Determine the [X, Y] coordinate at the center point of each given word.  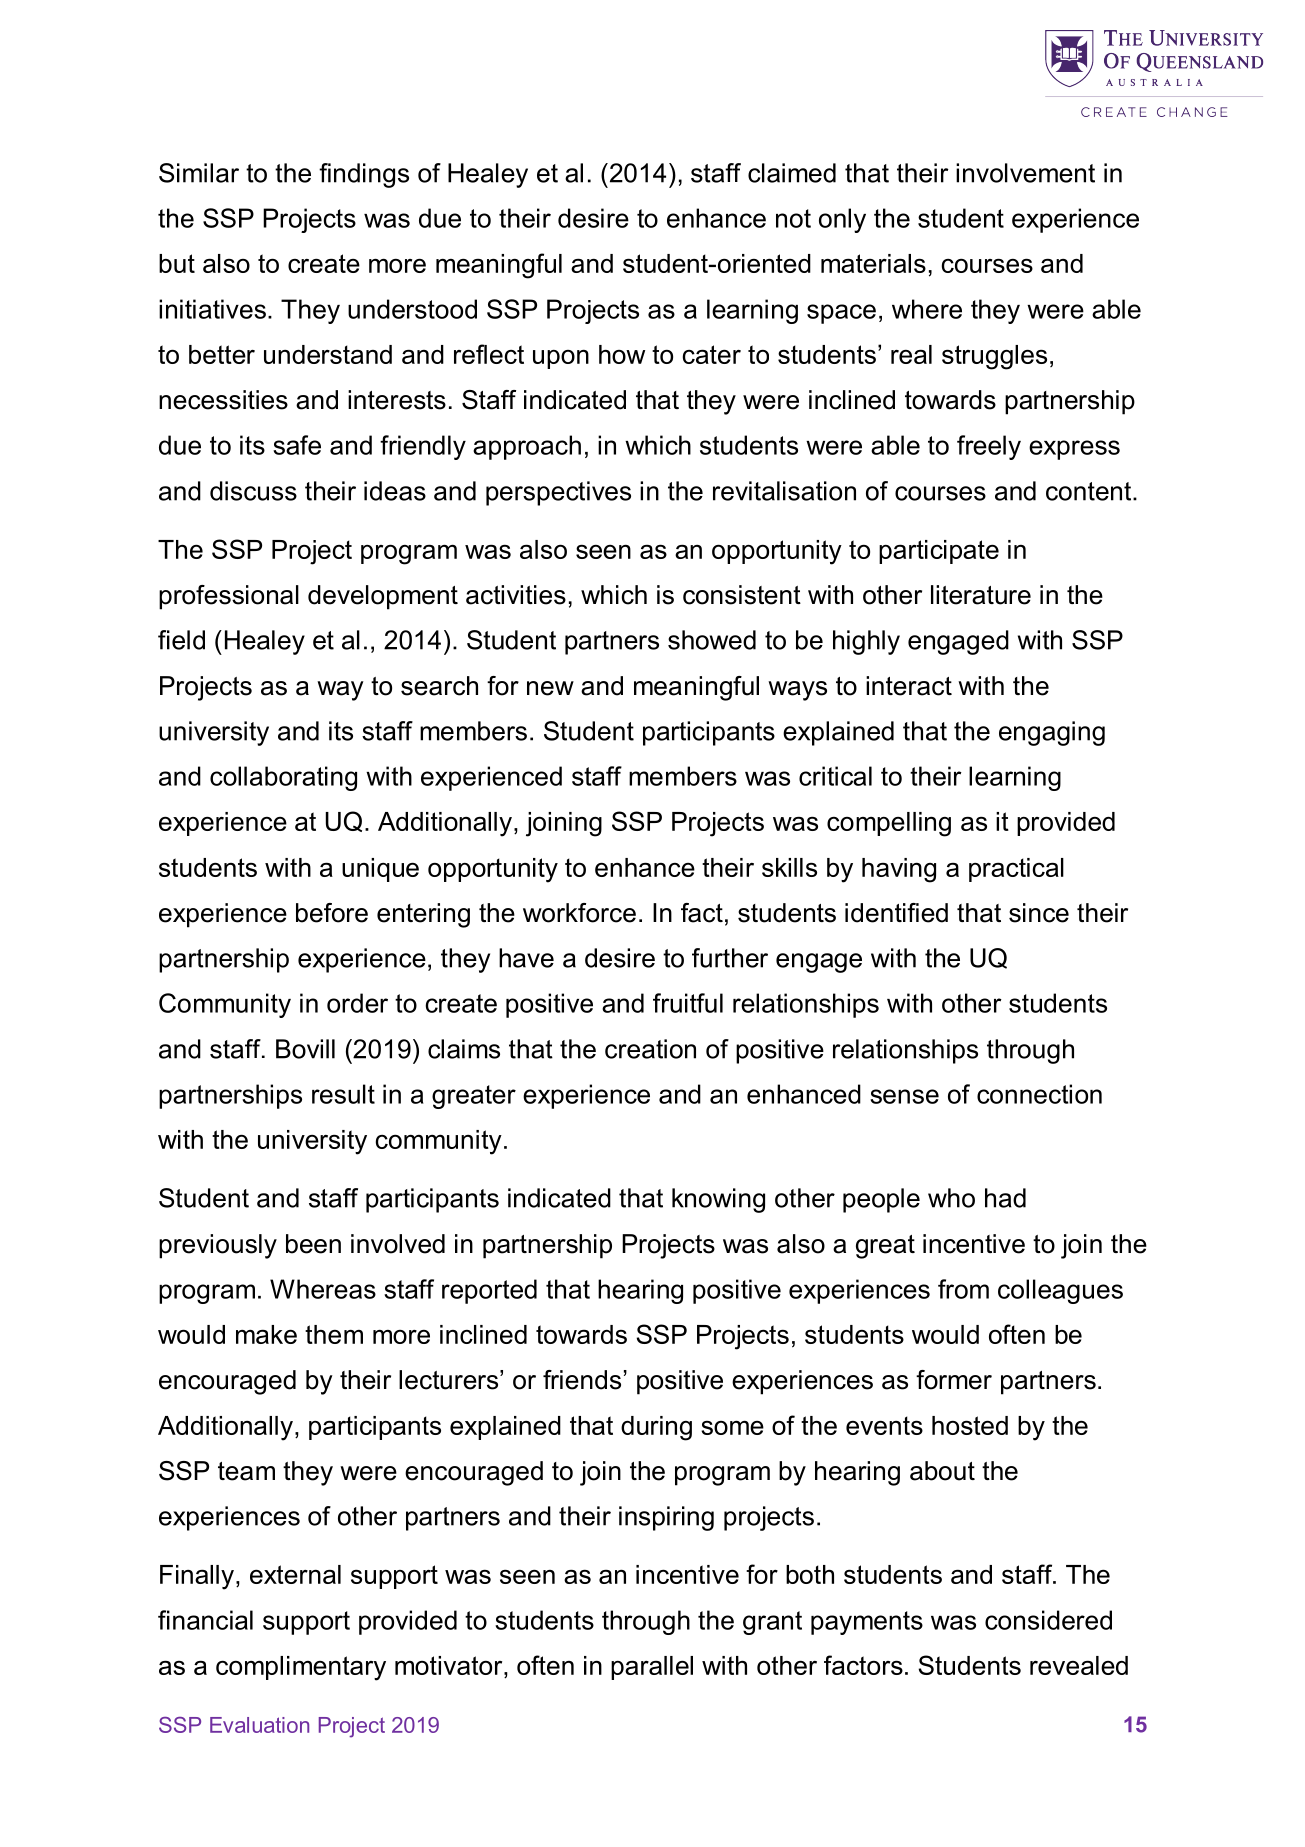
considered [1048, 1620]
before [332, 913]
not [793, 218]
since [1039, 913]
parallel [652, 1668]
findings [364, 175]
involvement [1025, 173]
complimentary [301, 1668]
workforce [579, 913]
